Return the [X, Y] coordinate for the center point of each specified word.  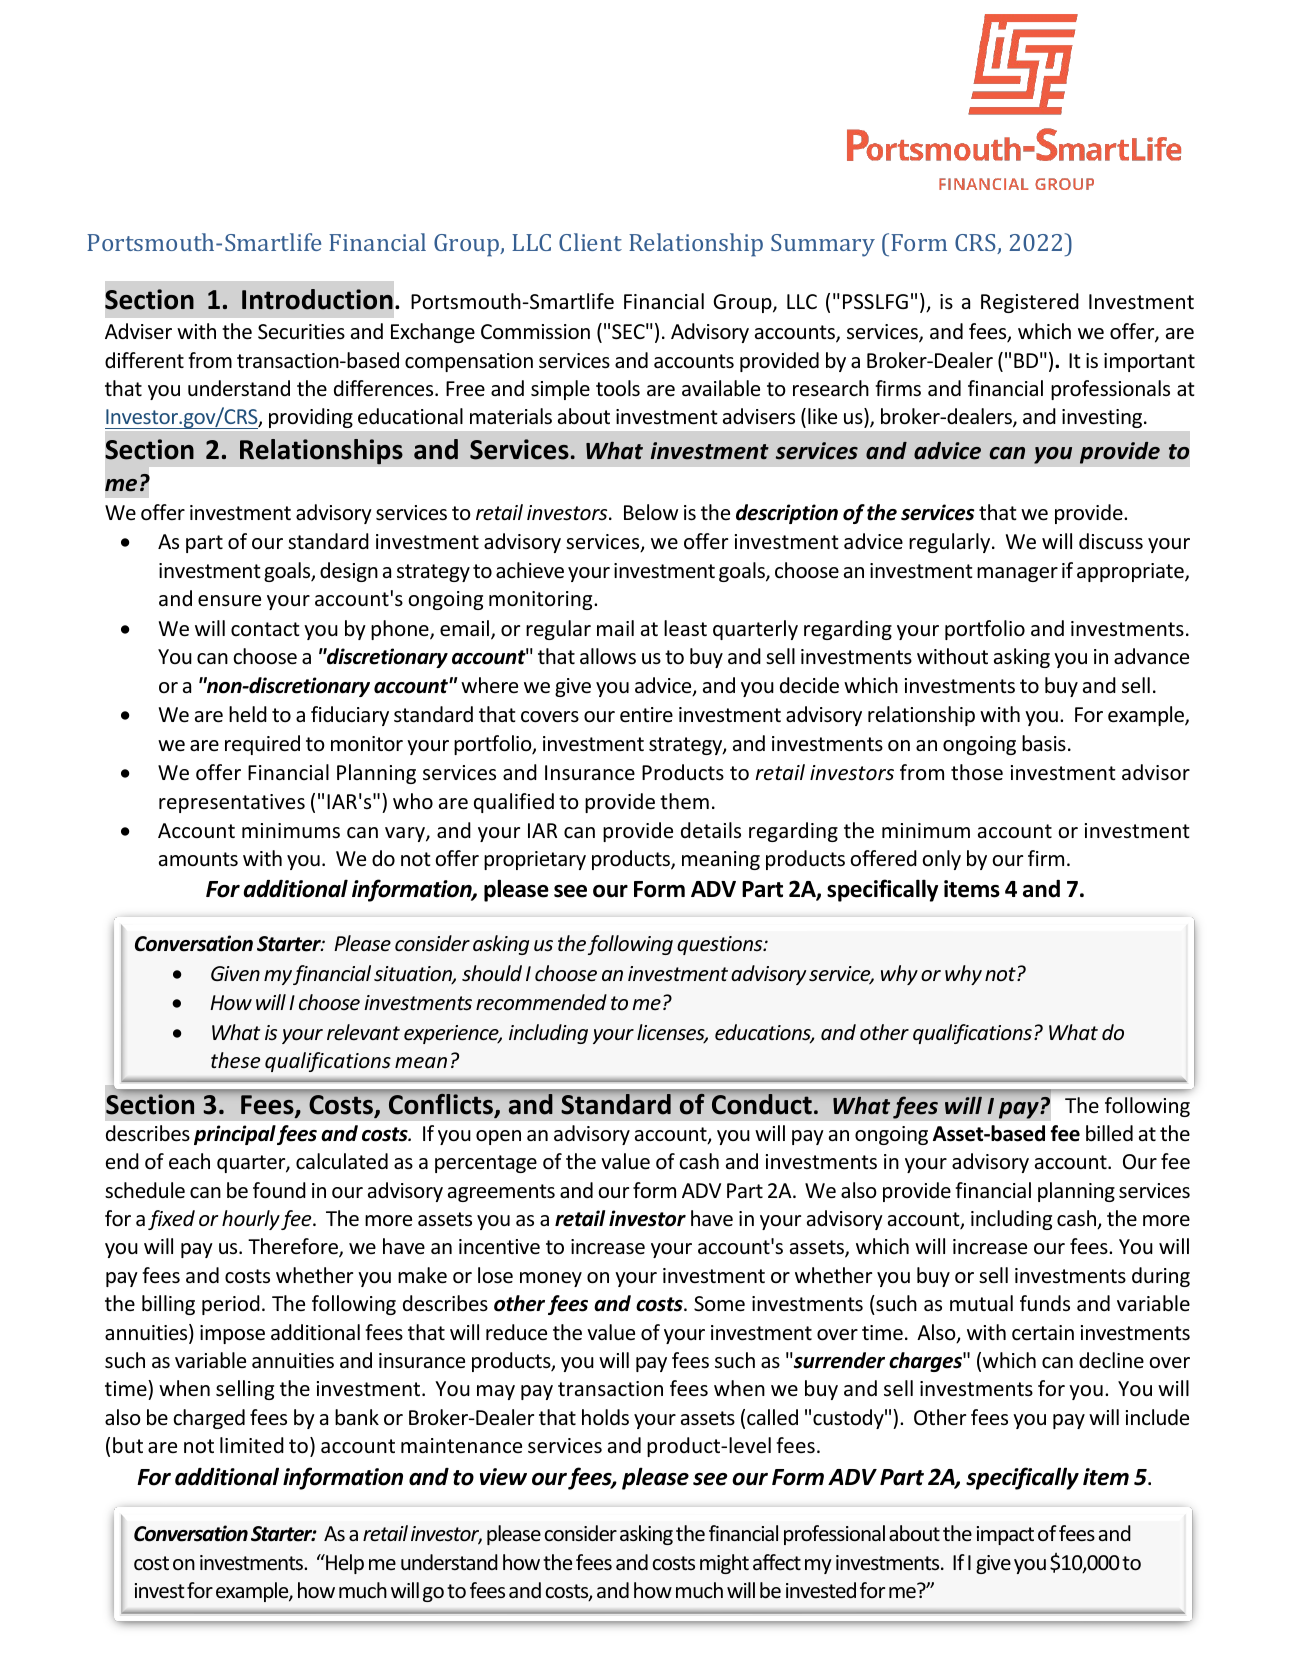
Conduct [762, 1104]
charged [209, 1419]
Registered [1030, 303]
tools [618, 388]
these [235, 1060]
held [248, 714]
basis [1044, 743]
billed [1109, 1133]
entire [646, 715]
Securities [301, 332]
